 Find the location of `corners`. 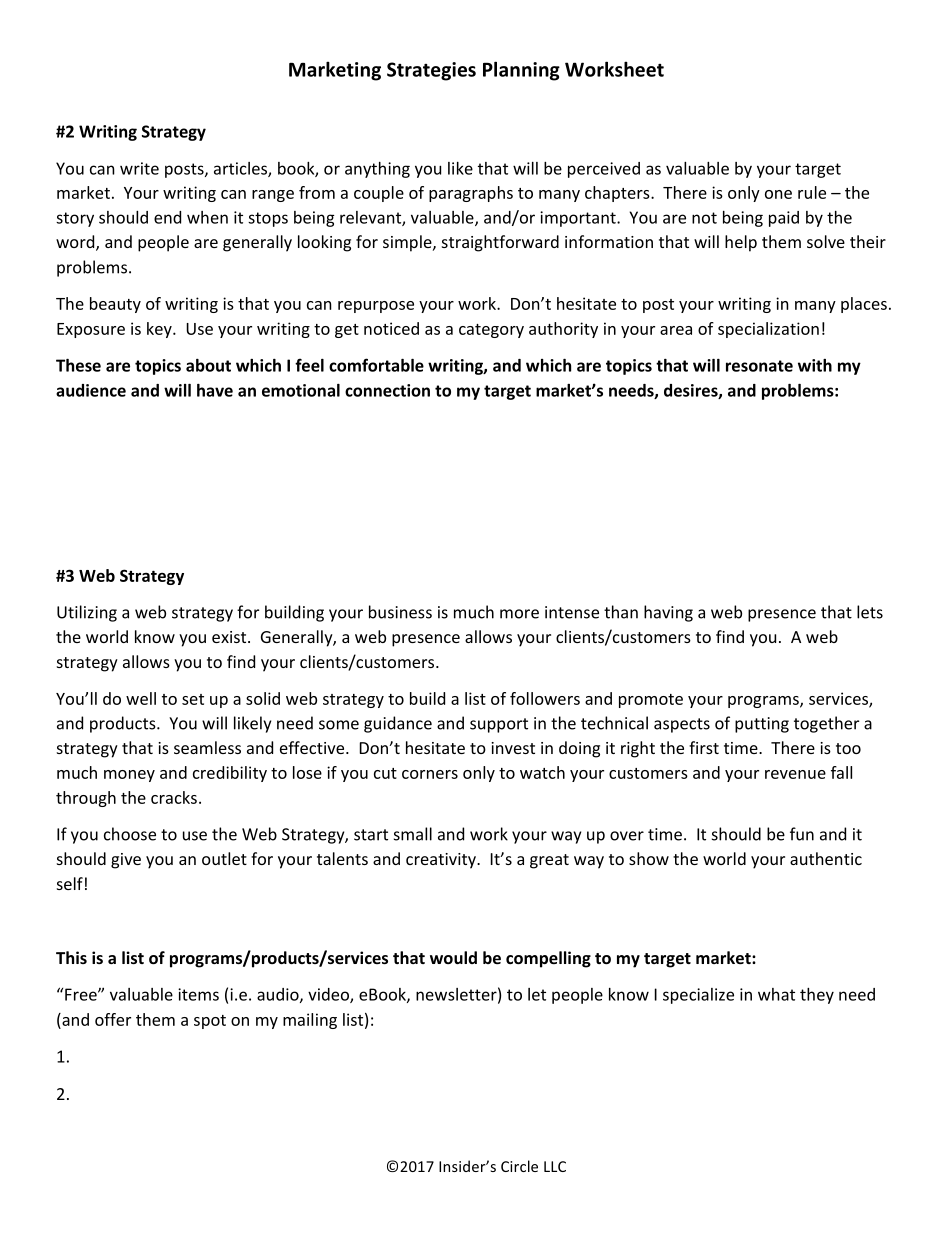

corners is located at coordinates (430, 774).
